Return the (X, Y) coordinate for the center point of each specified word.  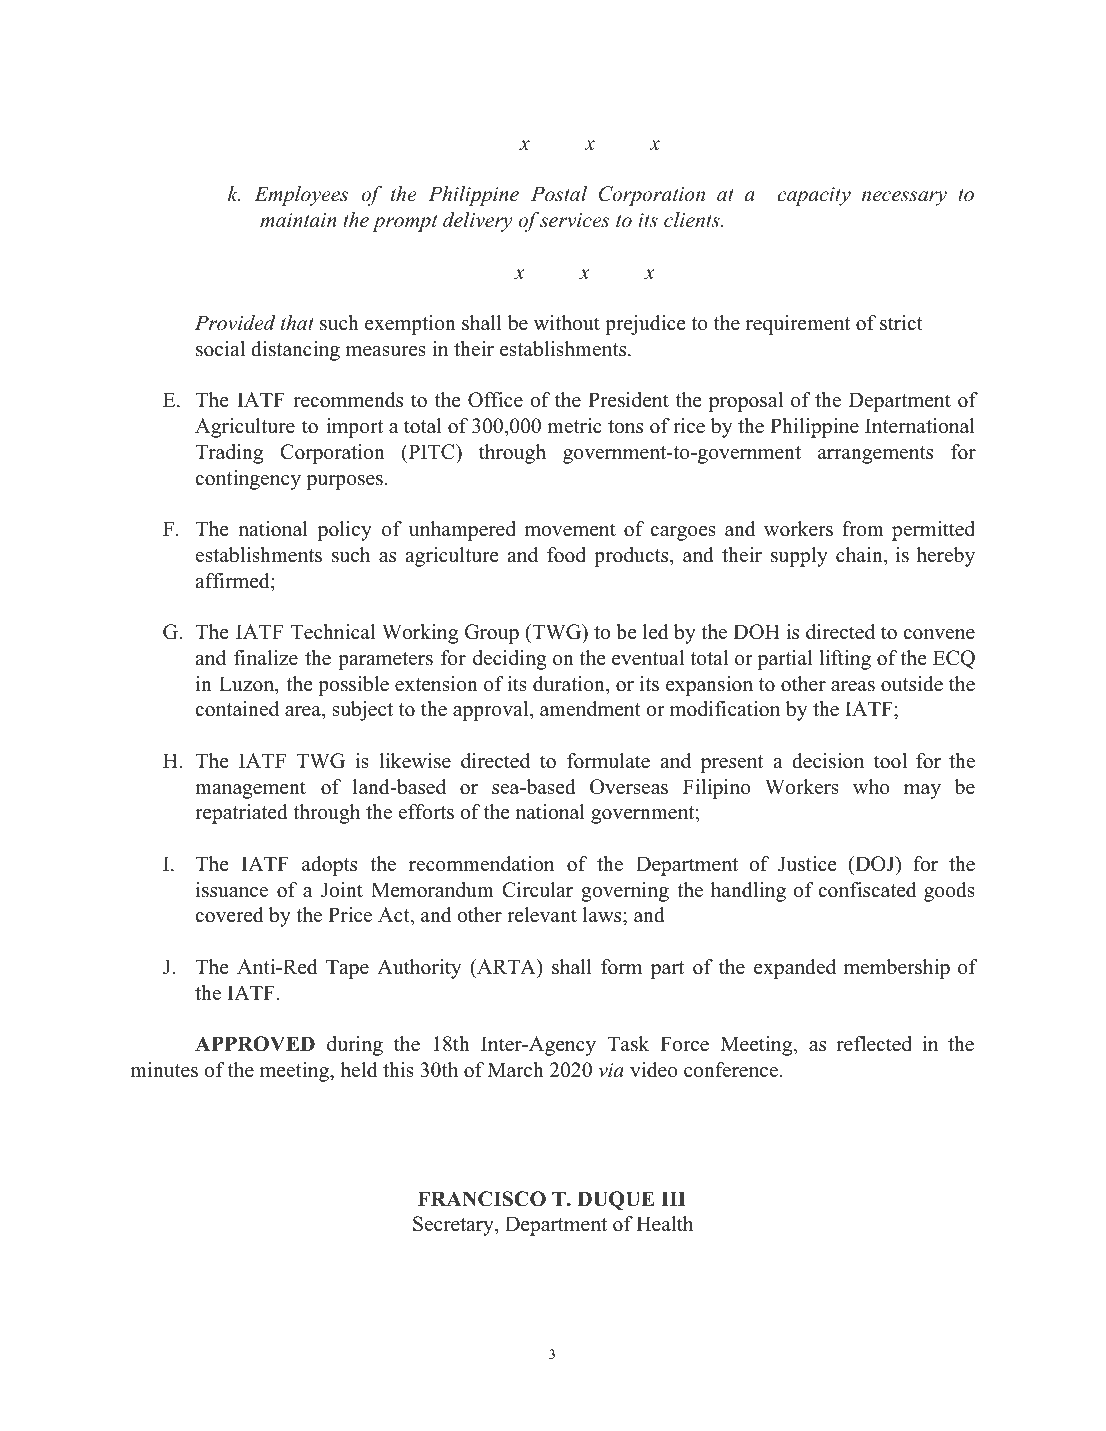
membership (896, 969)
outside (912, 684)
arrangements (875, 455)
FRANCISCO (482, 1199)
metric (574, 426)
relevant (542, 915)
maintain (298, 220)
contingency (248, 480)
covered (229, 915)
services (574, 220)
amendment (590, 709)
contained (237, 709)
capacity (814, 196)
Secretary (454, 1226)
